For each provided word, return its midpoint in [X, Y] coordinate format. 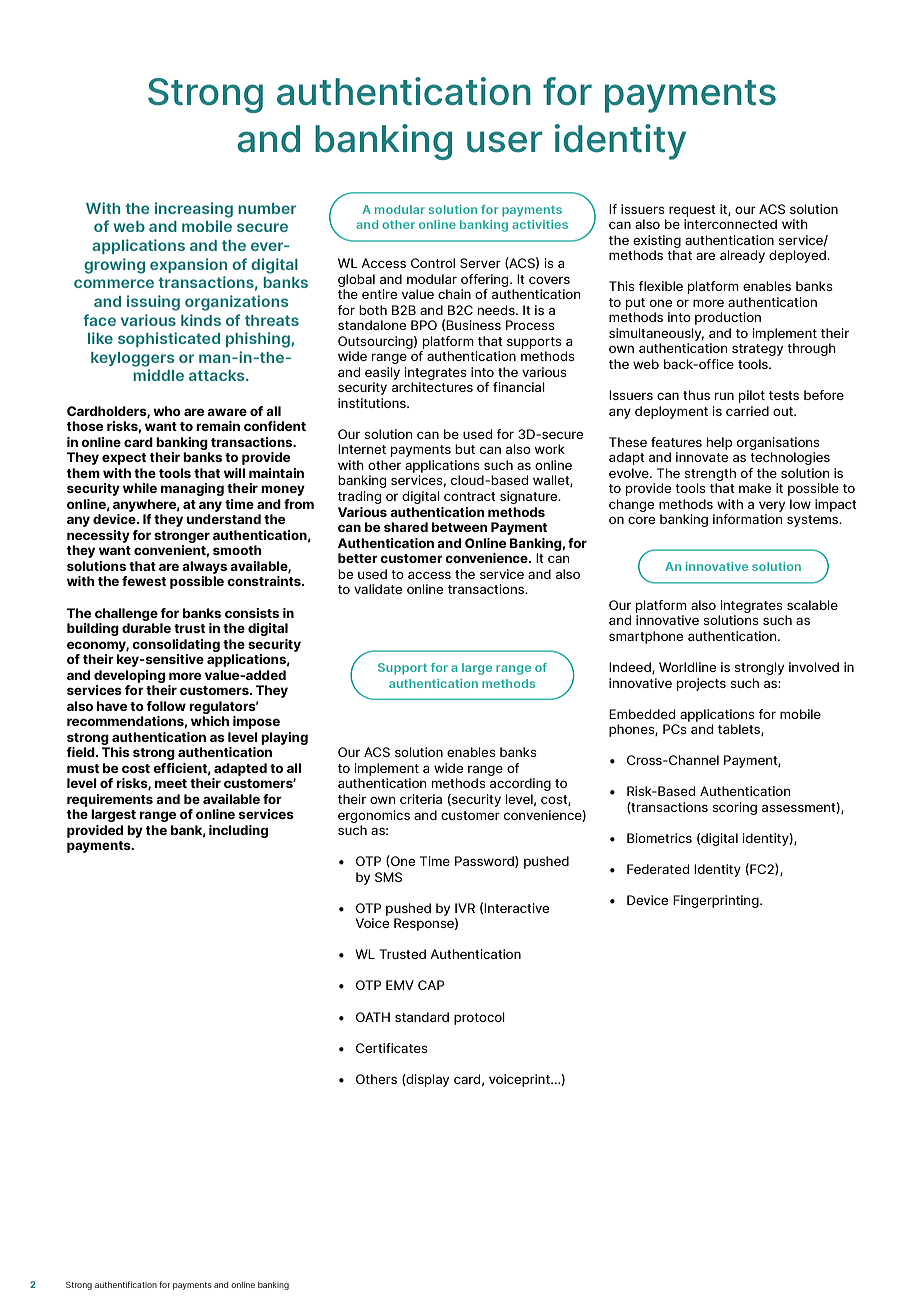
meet [171, 783]
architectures [432, 387]
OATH [373, 1017]
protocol [479, 1018]
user [504, 142]
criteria [421, 799]
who [167, 411]
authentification [126, 1284]
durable [146, 628]
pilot [752, 396]
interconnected [730, 224]
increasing [194, 210]
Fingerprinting [717, 901]
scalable [812, 605]
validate [378, 589]
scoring [734, 808]
